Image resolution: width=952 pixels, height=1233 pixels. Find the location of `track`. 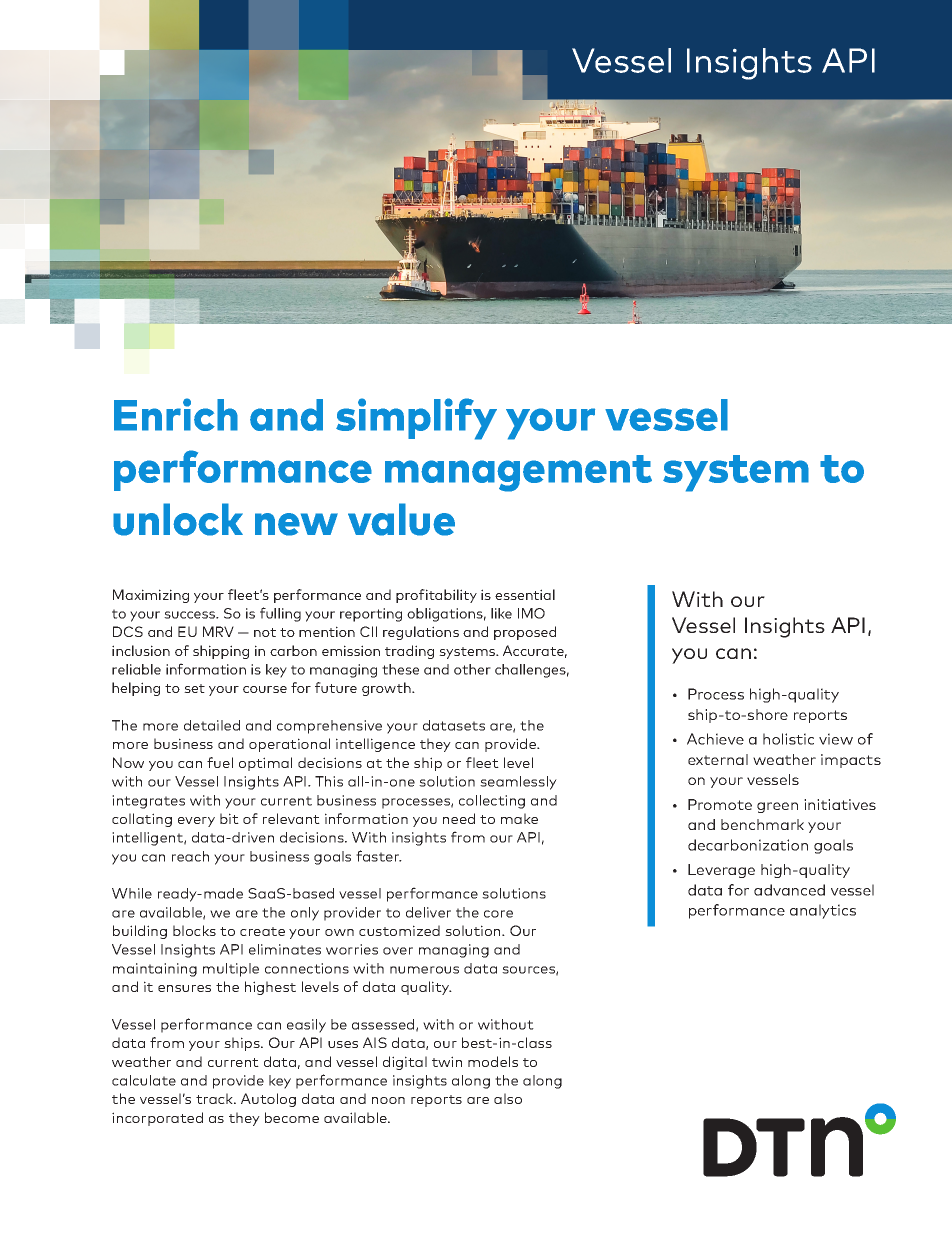

track is located at coordinates (215, 1098).
